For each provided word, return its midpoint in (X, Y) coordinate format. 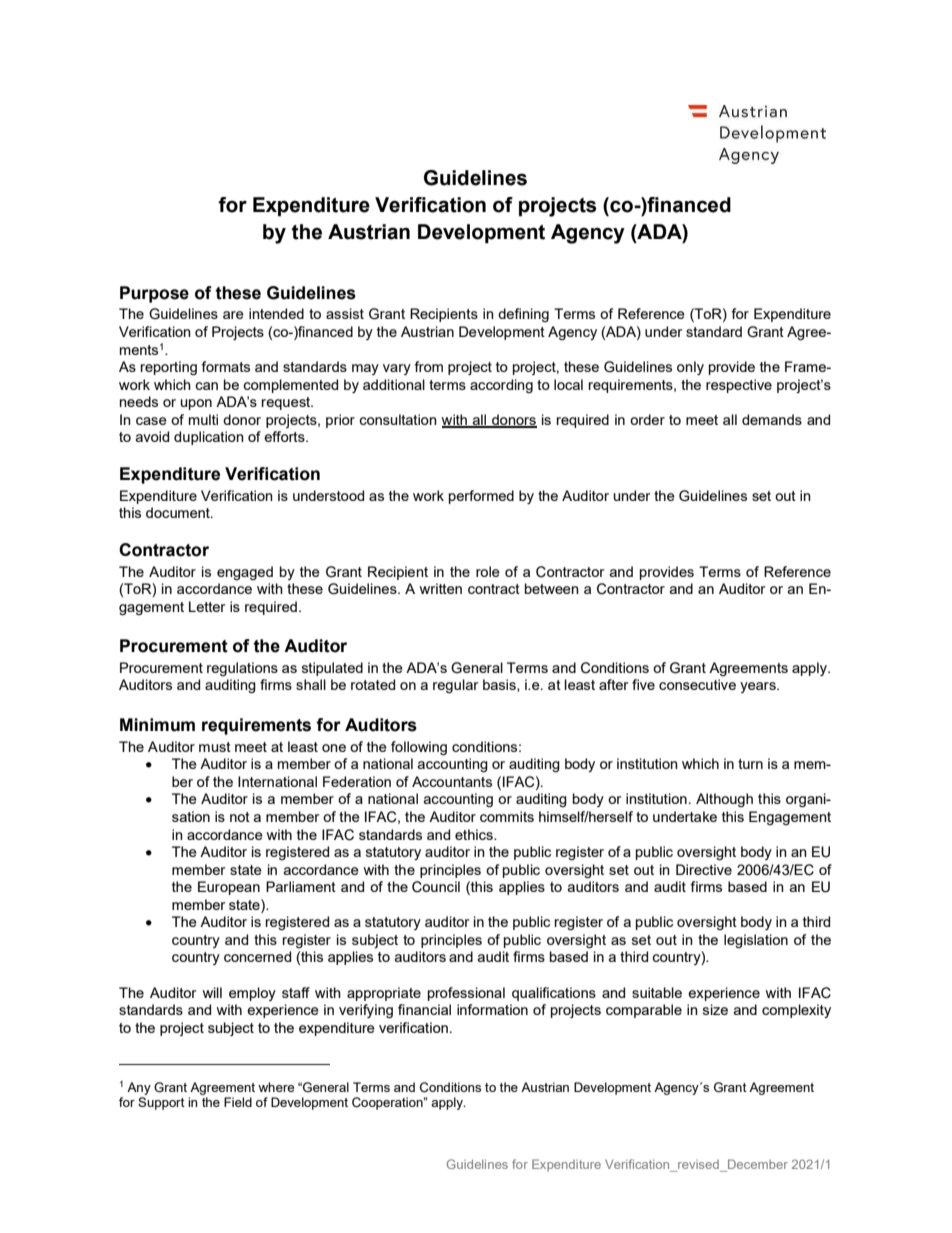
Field (238, 1102)
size (715, 1009)
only (690, 368)
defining (523, 315)
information (492, 1009)
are (233, 315)
